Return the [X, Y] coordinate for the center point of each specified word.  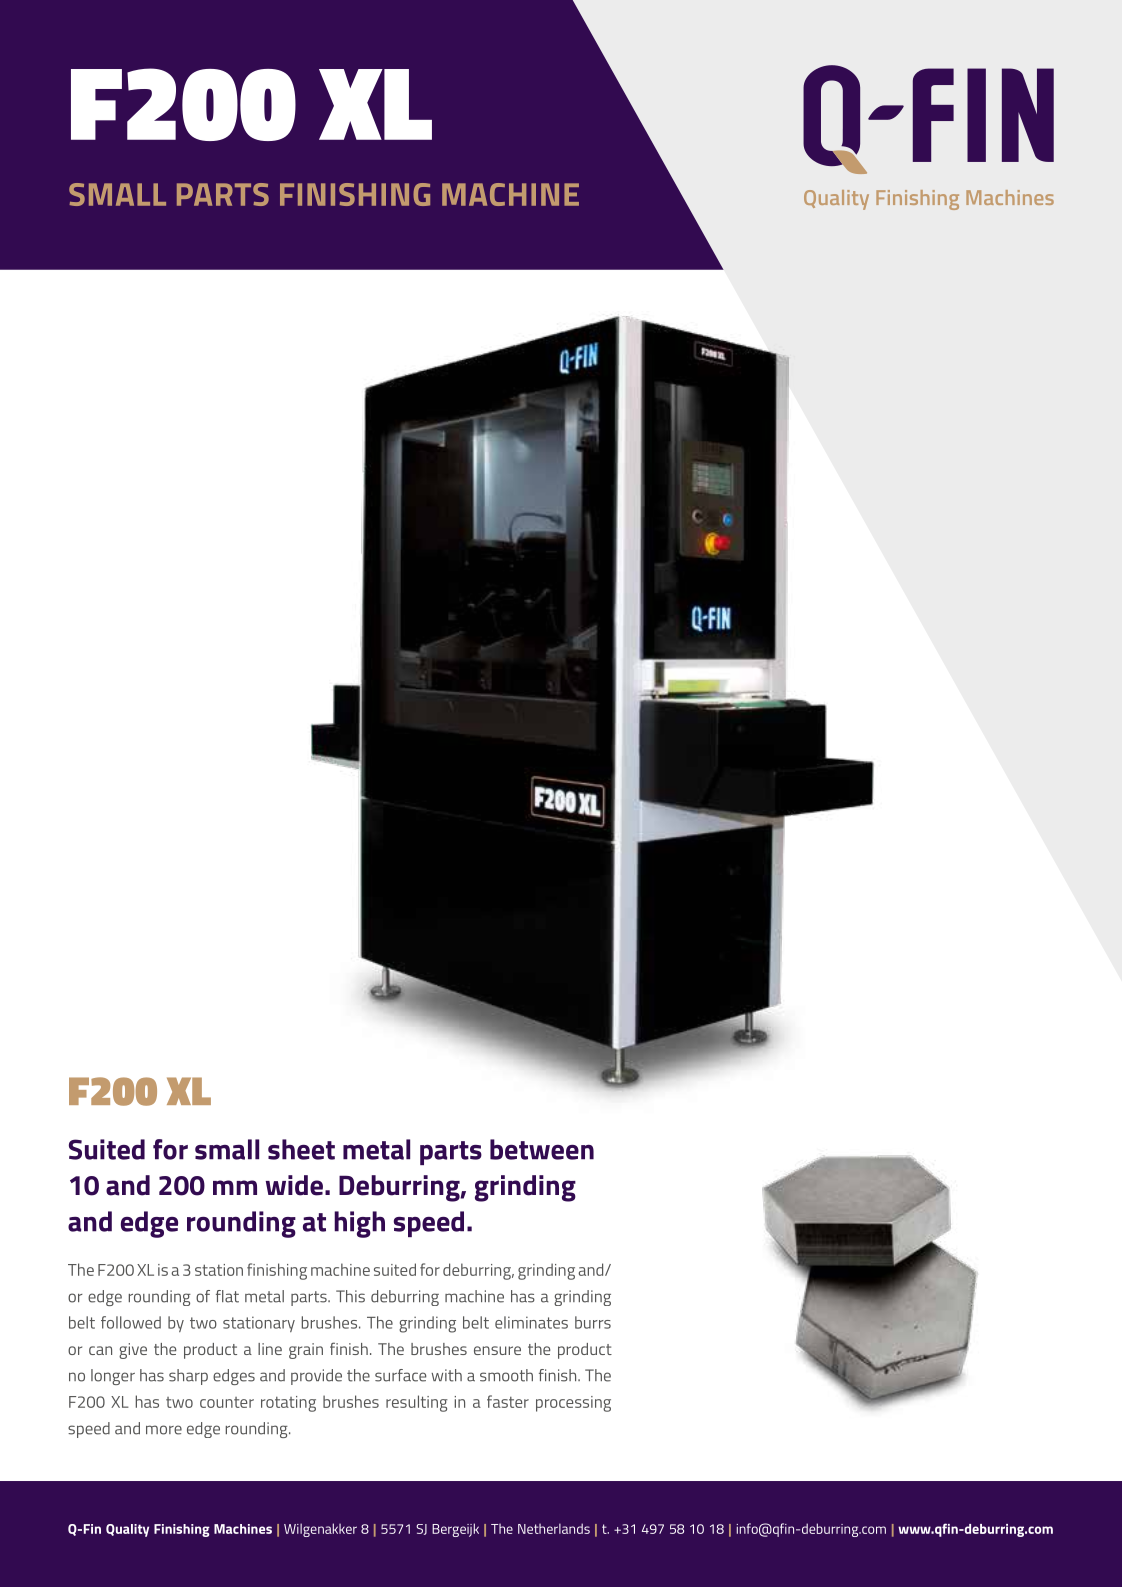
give [133, 1351]
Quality [127, 1530]
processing [573, 1404]
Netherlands [554, 1528]
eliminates [531, 1322]
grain [306, 1351]
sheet [301, 1149]
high [359, 1224]
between [542, 1149]
